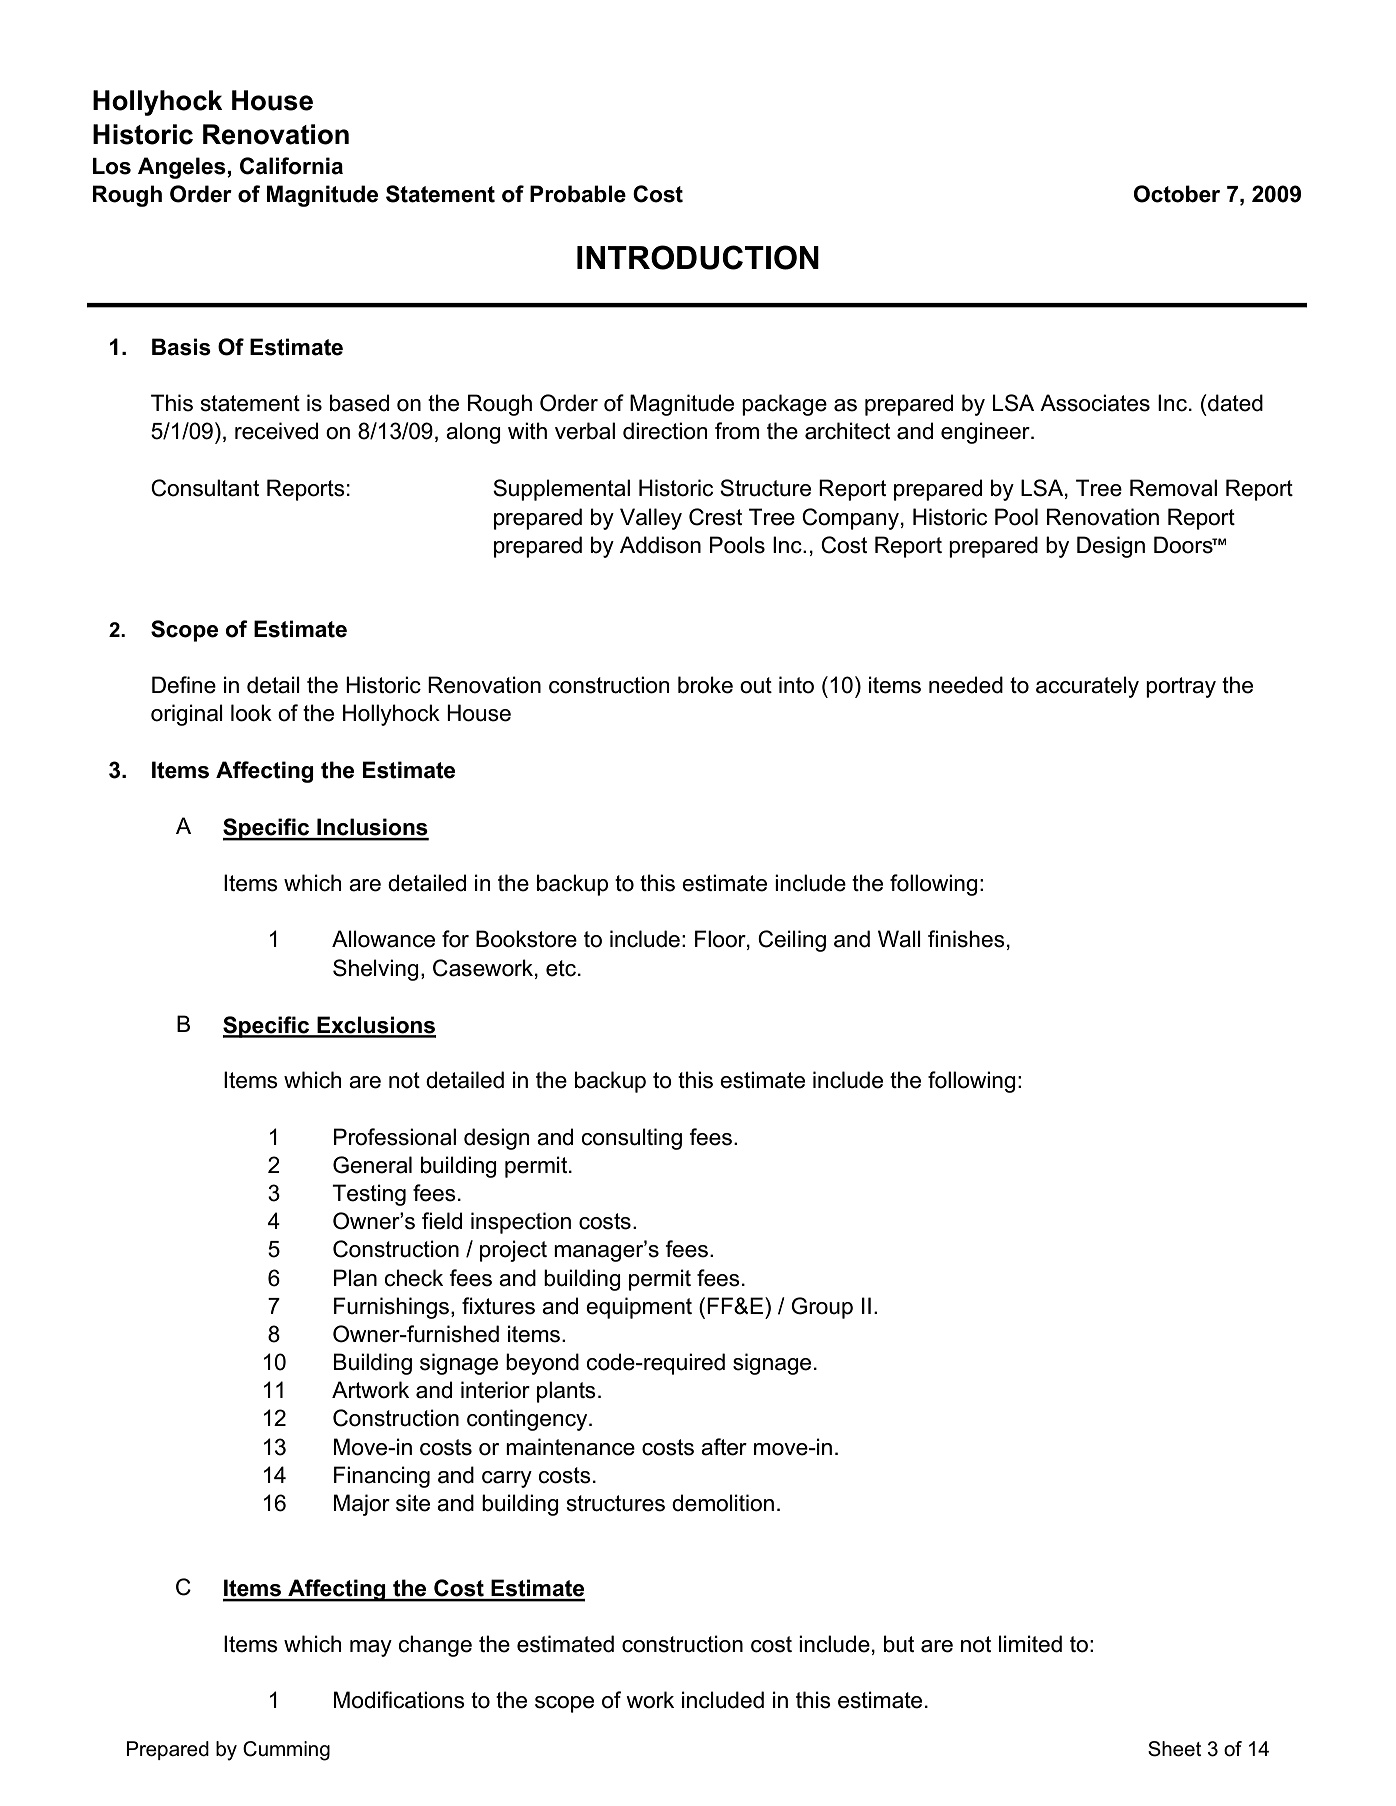 This image has width=1396, height=1806. What do you see at coordinates (705, 685) in the image?
I see `broke` at bounding box center [705, 685].
